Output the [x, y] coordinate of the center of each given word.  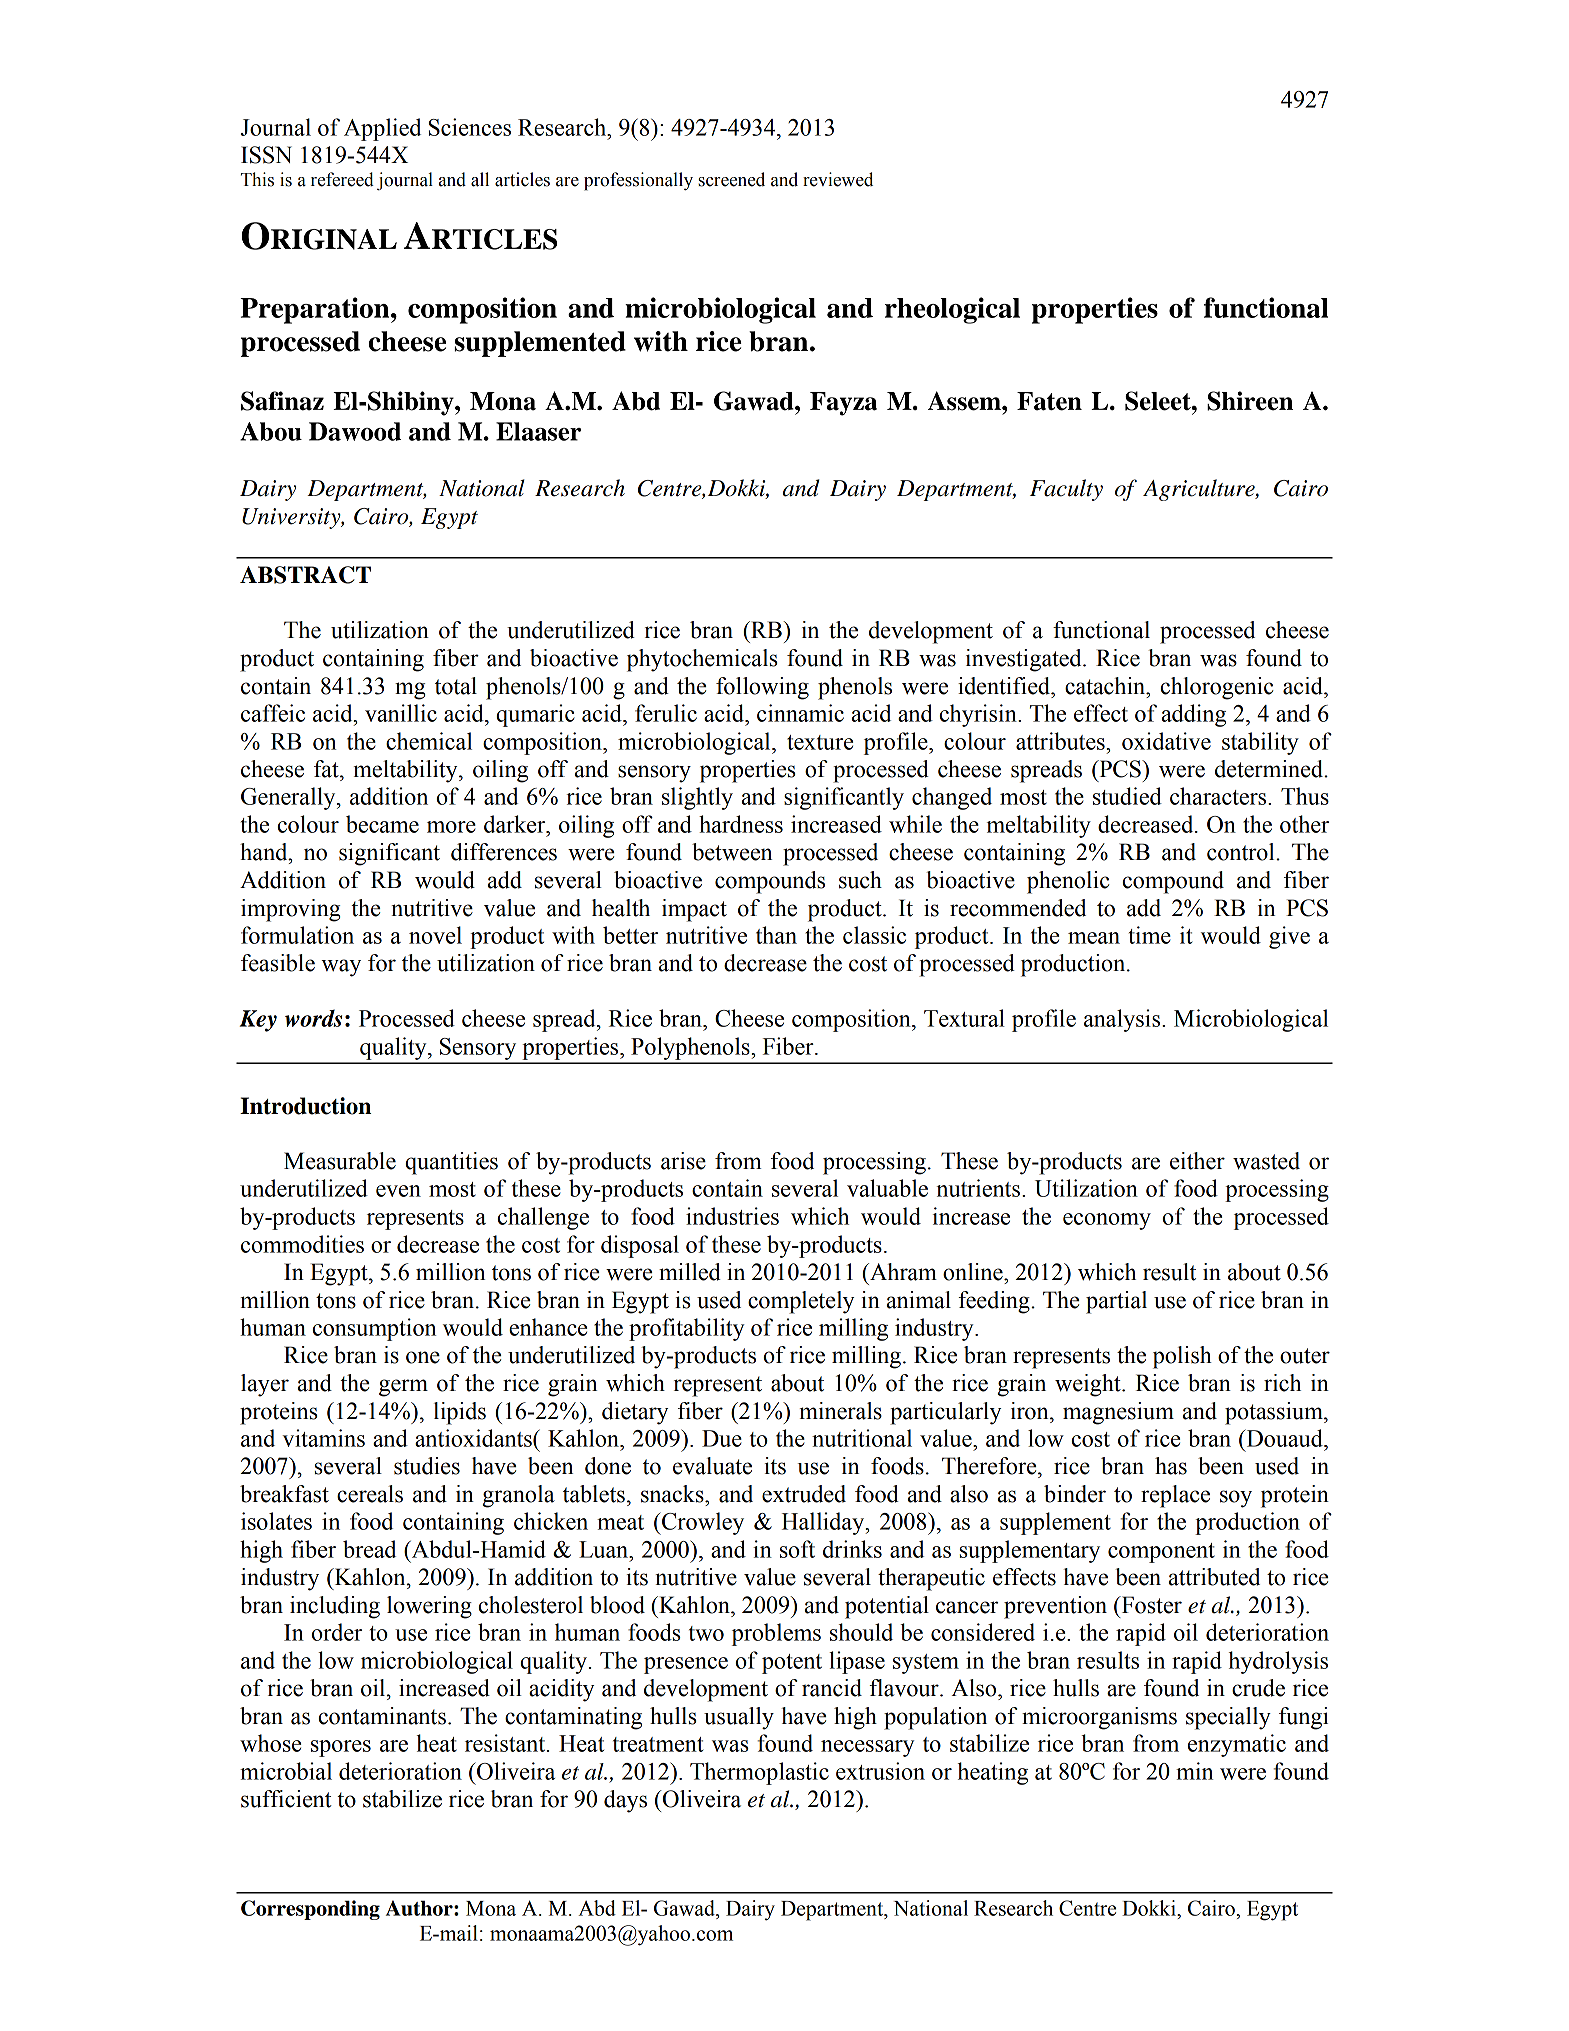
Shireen [1250, 401]
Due [722, 1438]
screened [731, 179]
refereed [342, 179]
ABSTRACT [305, 575]
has [1171, 1466]
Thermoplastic [759, 1773]
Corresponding [310, 1910]
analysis [1123, 1020]
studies [427, 1466]
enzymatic [1237, 1745]
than [776, 935]
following [762, 688]
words [313, 1018]
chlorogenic [1217, 688]
